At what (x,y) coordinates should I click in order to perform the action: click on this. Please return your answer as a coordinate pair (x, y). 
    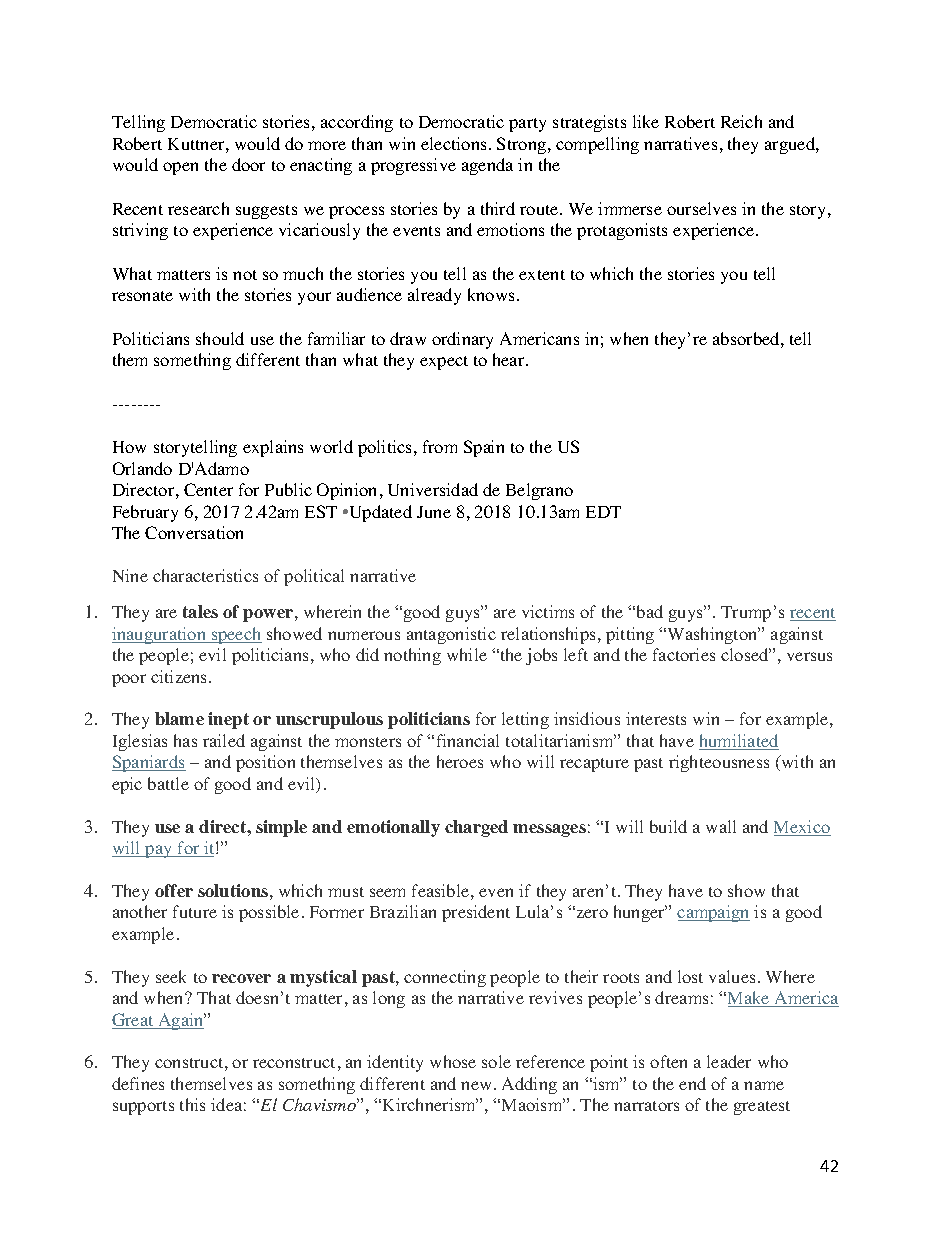
    Looking at the image, I should click on (192, 1104).
